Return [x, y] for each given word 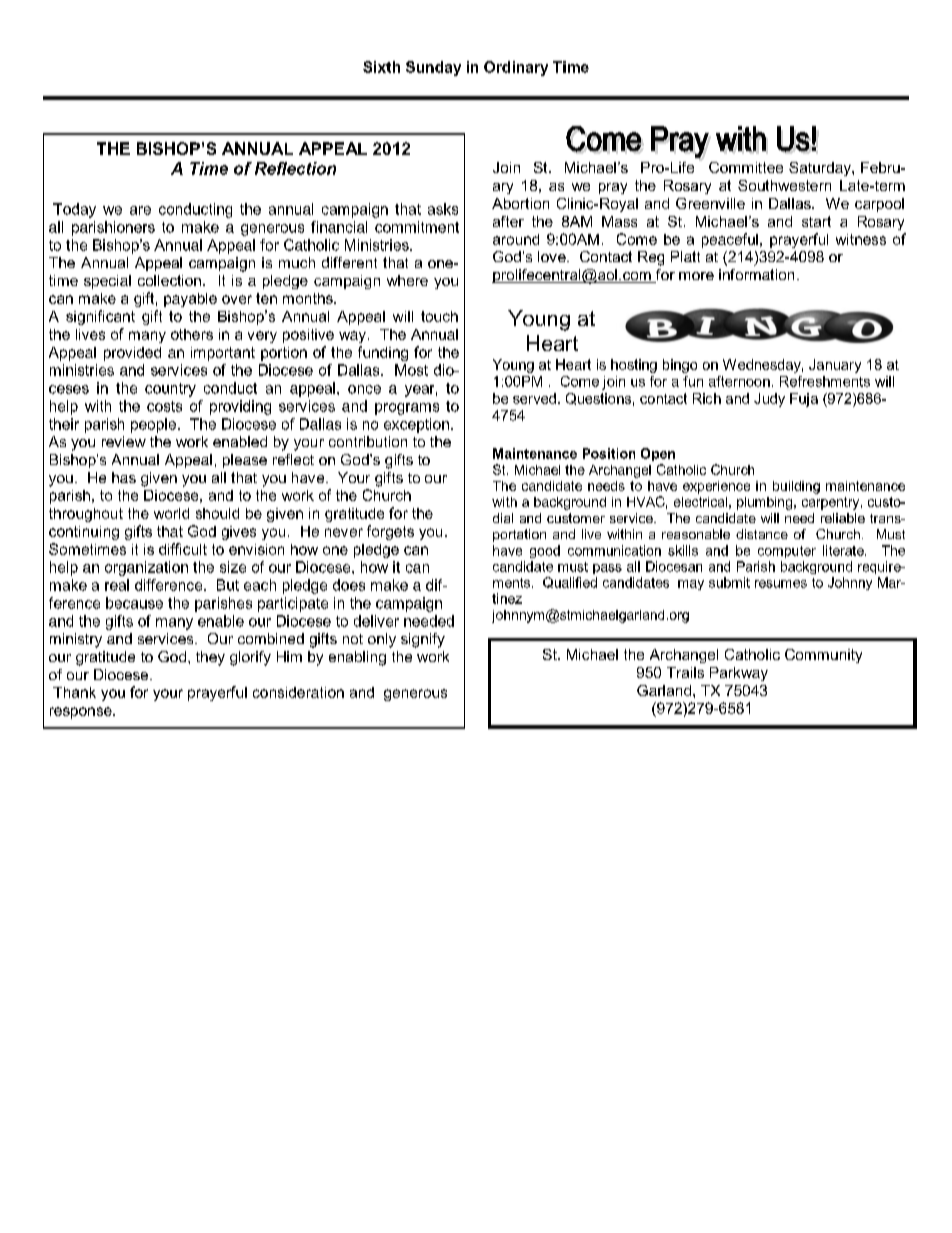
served [534, 398]
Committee [746, 167]
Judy [769, 400]
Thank [74, 692]
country [170, 390]
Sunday [433, 68]
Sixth [381, 67]
